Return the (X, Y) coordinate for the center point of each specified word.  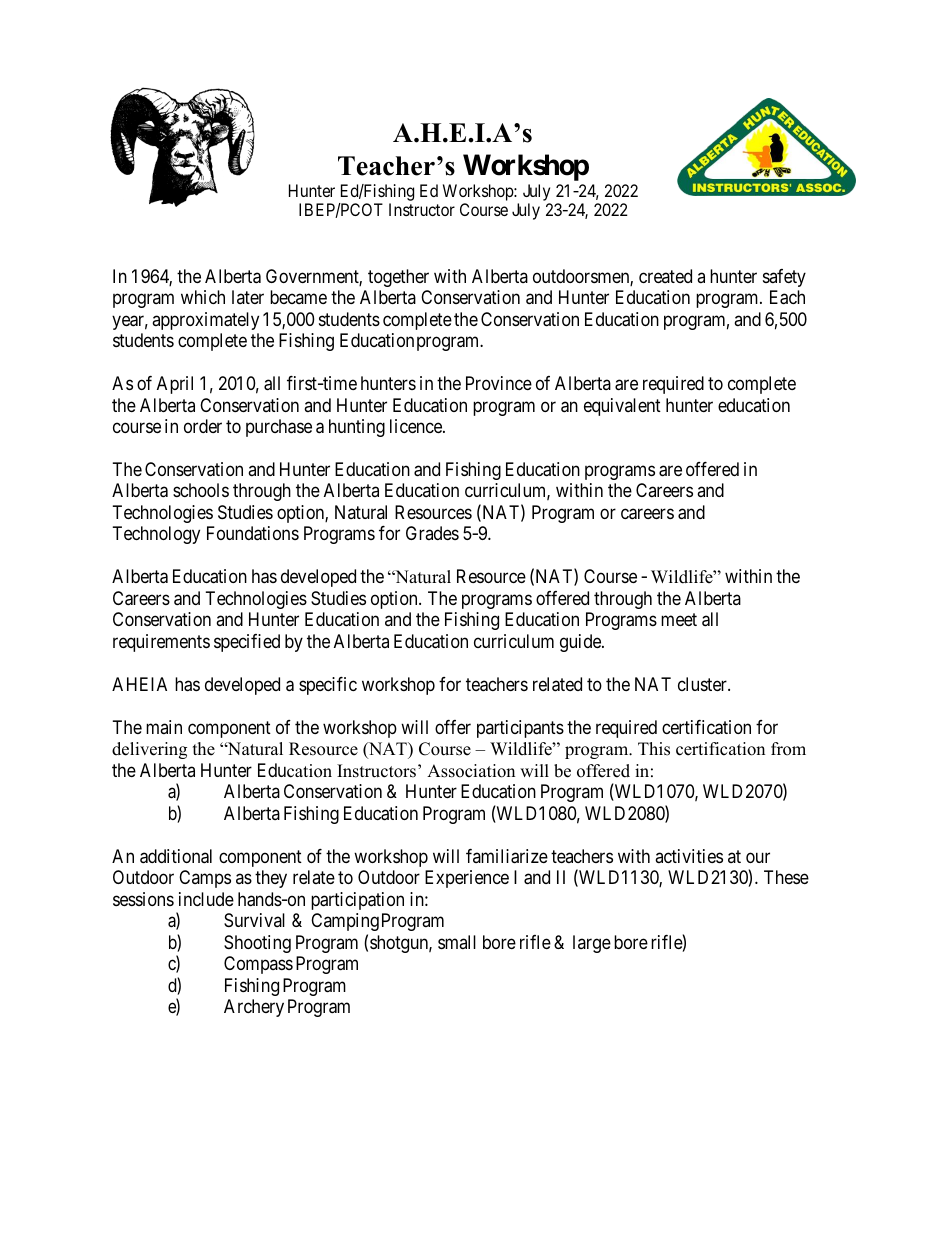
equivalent (622, 407)
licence (417, 426)
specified (247, 643)
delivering (149, 750)
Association (471, 771)
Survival (254, 920)
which (203, 297)
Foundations (253, 533)
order (203, 426)
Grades (432, 533)
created (665, 276)
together (398, 278)
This (654, 749)
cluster (703, 684)
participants (520, 729)
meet (679, 620)
